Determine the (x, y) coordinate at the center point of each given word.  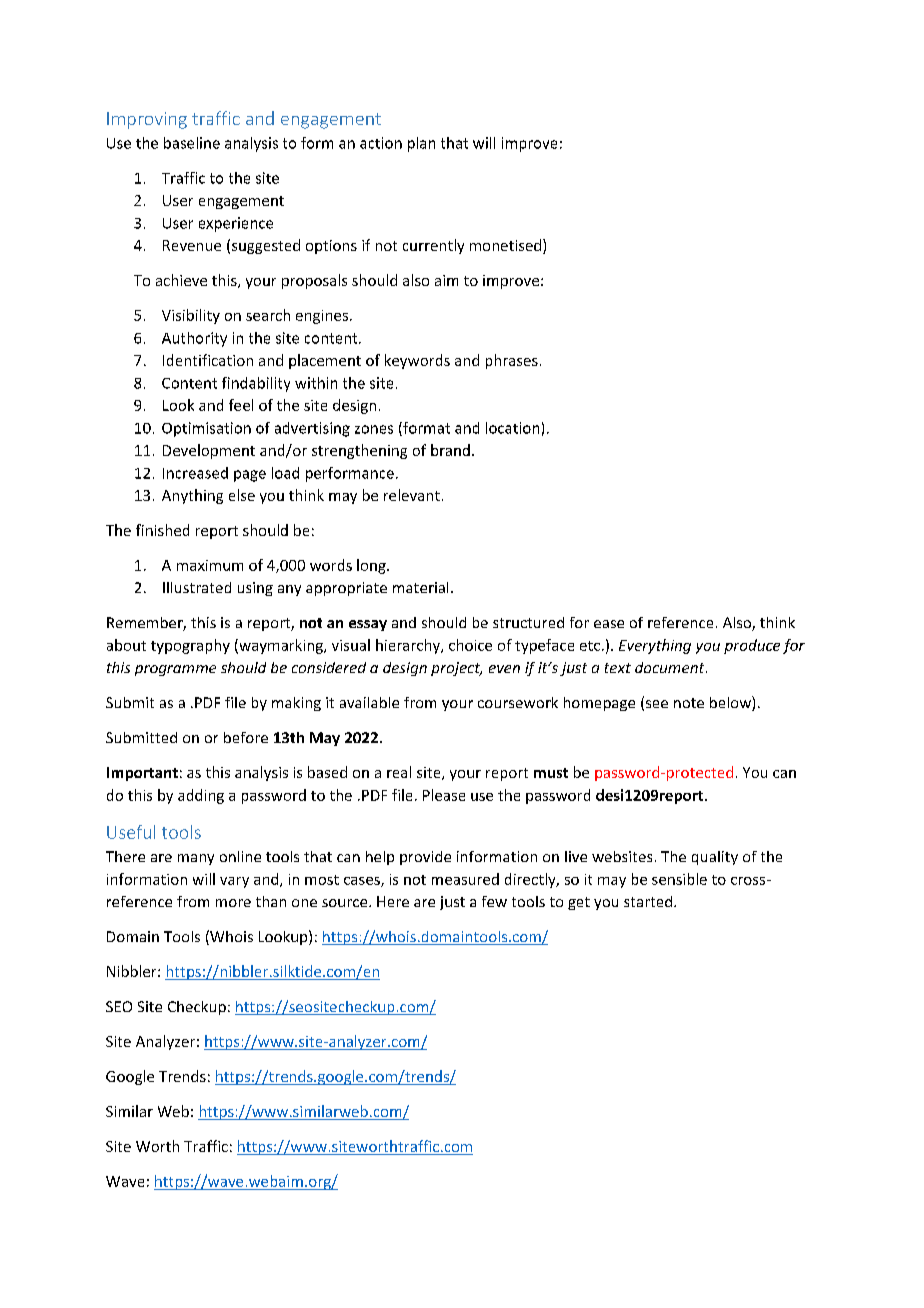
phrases (512, 361)
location (512, 428)
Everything (655, 646)
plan (421, 144)
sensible (679, 879)
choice (470, 645)
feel (241, 405)
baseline (192, 143)
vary (234, 882)
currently (433, 246)
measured (465, 879)
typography (190, 646)
